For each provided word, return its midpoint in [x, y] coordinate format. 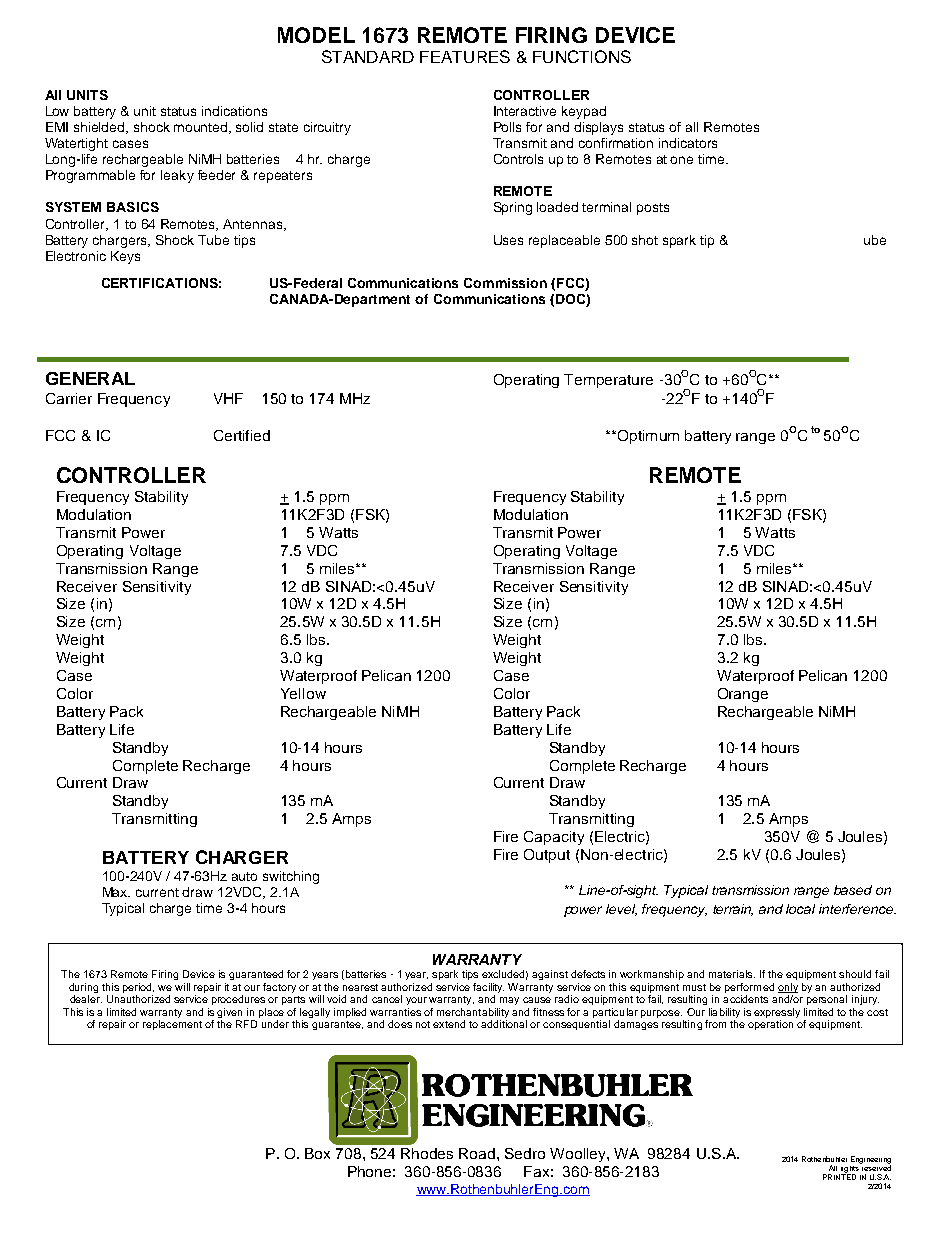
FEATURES [465, 56]
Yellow [303, 693]
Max [116, 892]
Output [547, 856]
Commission [505, 283]
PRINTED [839, 1176]
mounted [202, 128]
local [800, 909]
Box [317, 1153]
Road [478, 1153]
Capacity [554, 838]
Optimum [647, 437]
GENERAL [90, 378]
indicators [688, 143]
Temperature [608, 381]
